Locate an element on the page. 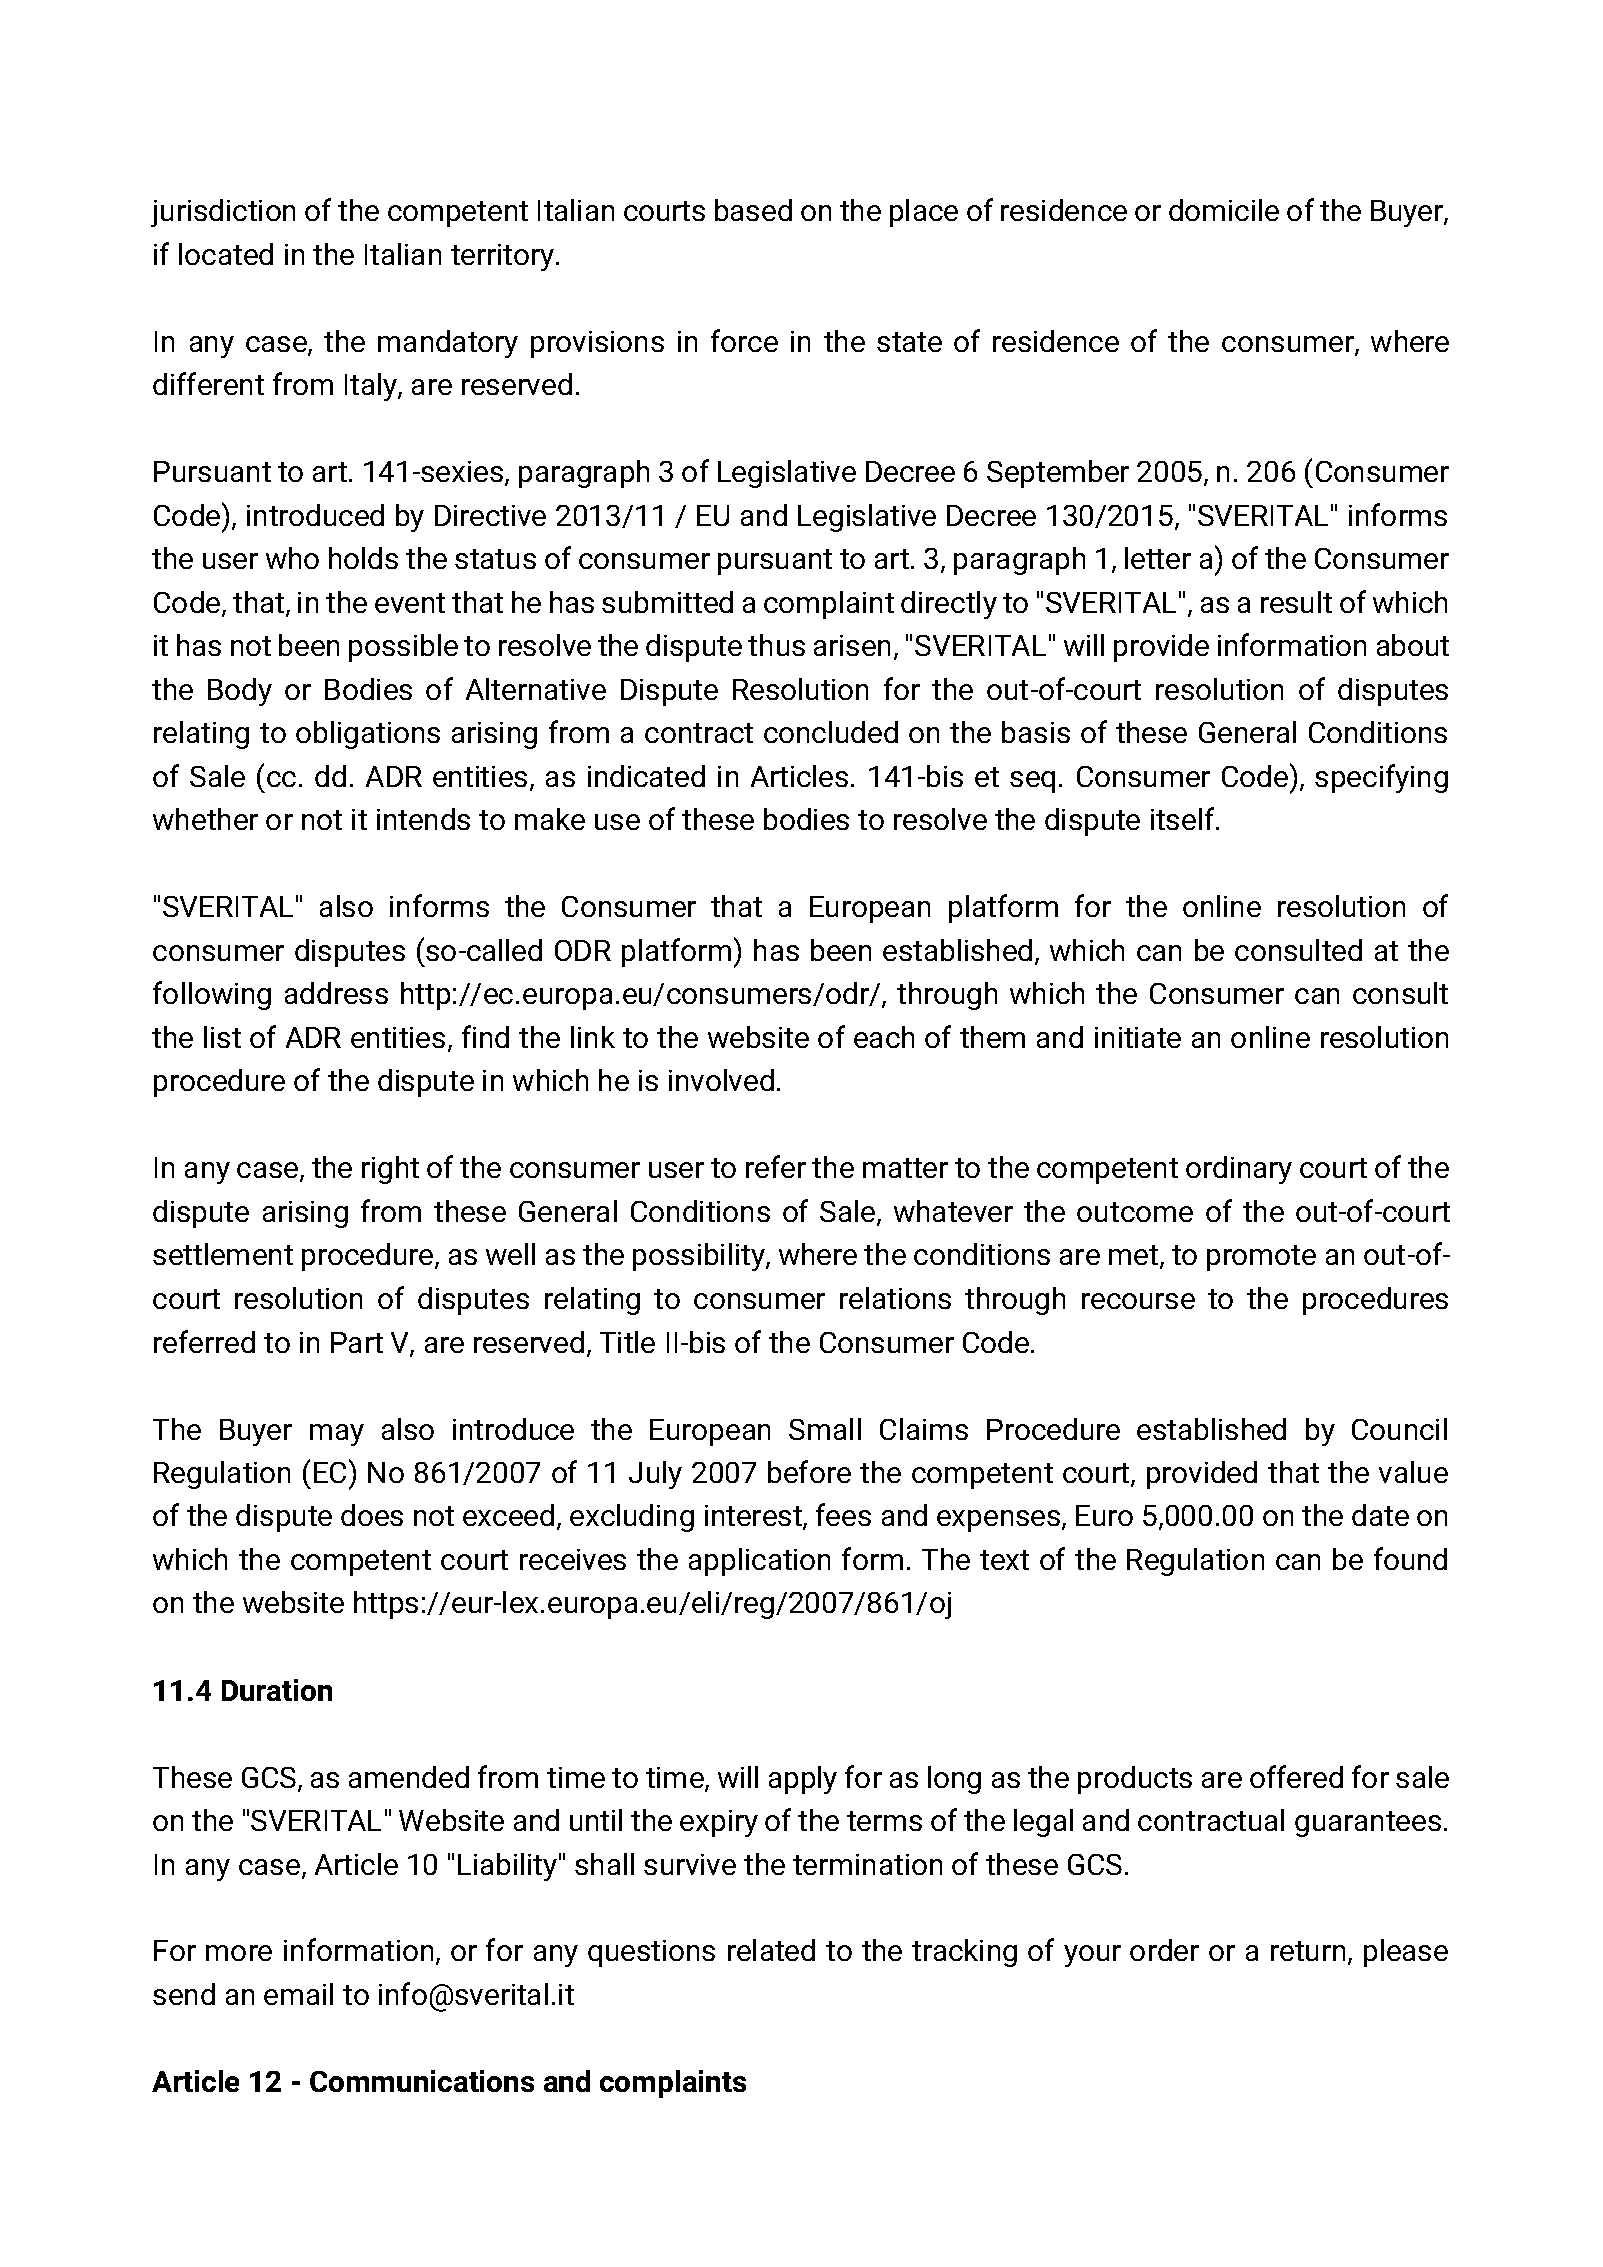 The width and height of the page is (1603, 2267). related is located at coordinates (771, 1950).
